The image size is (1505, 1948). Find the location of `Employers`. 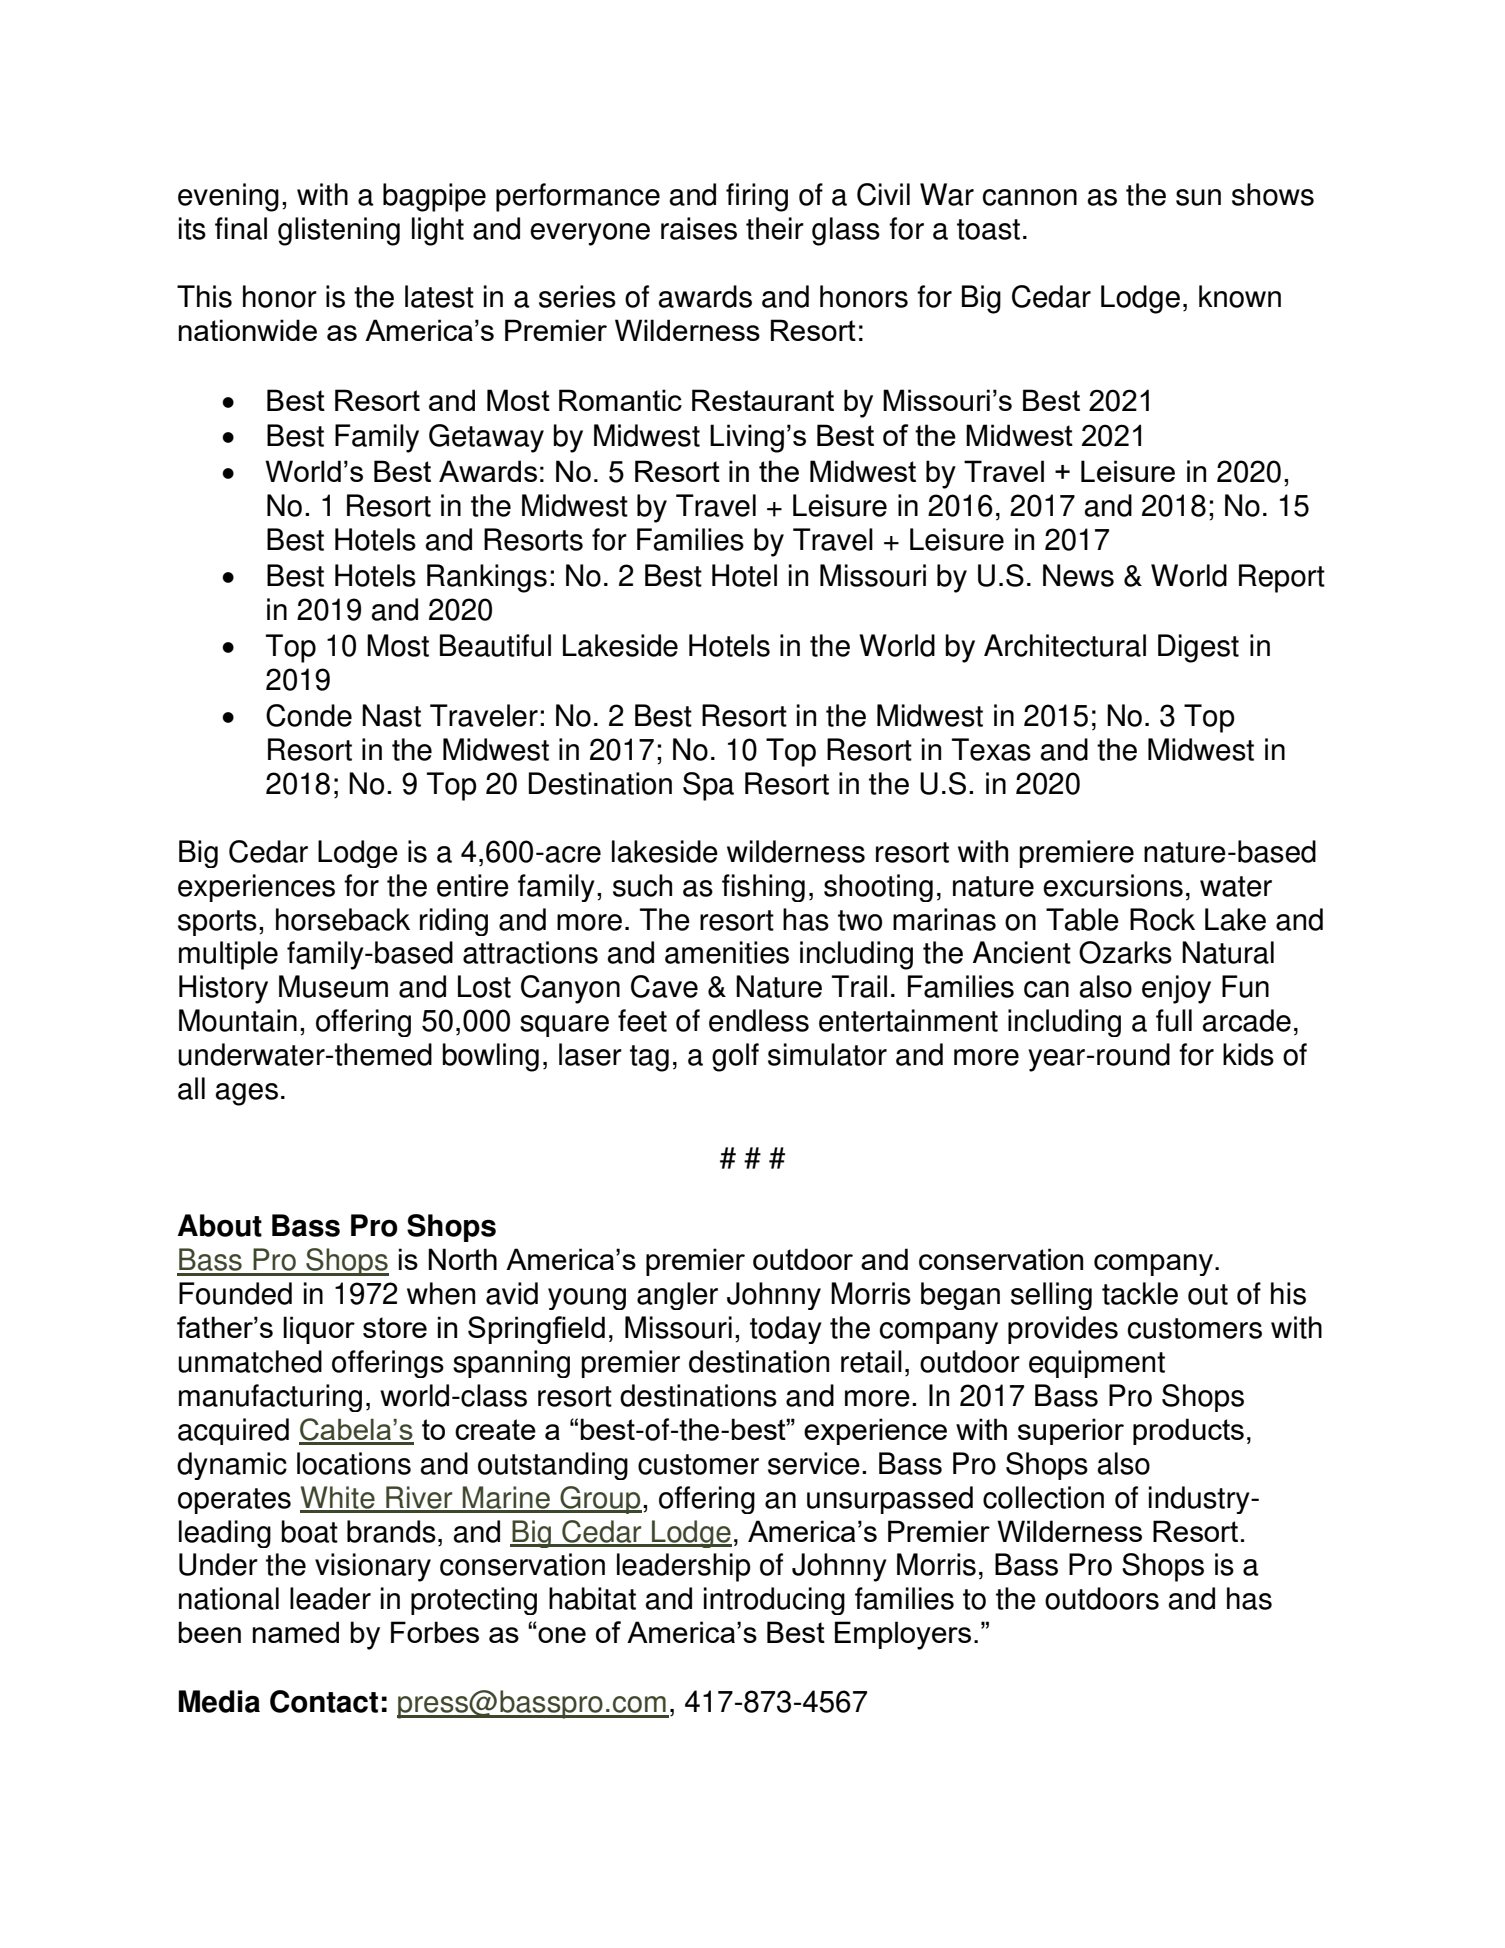

Employers is located at coordinates (903, 1635).
